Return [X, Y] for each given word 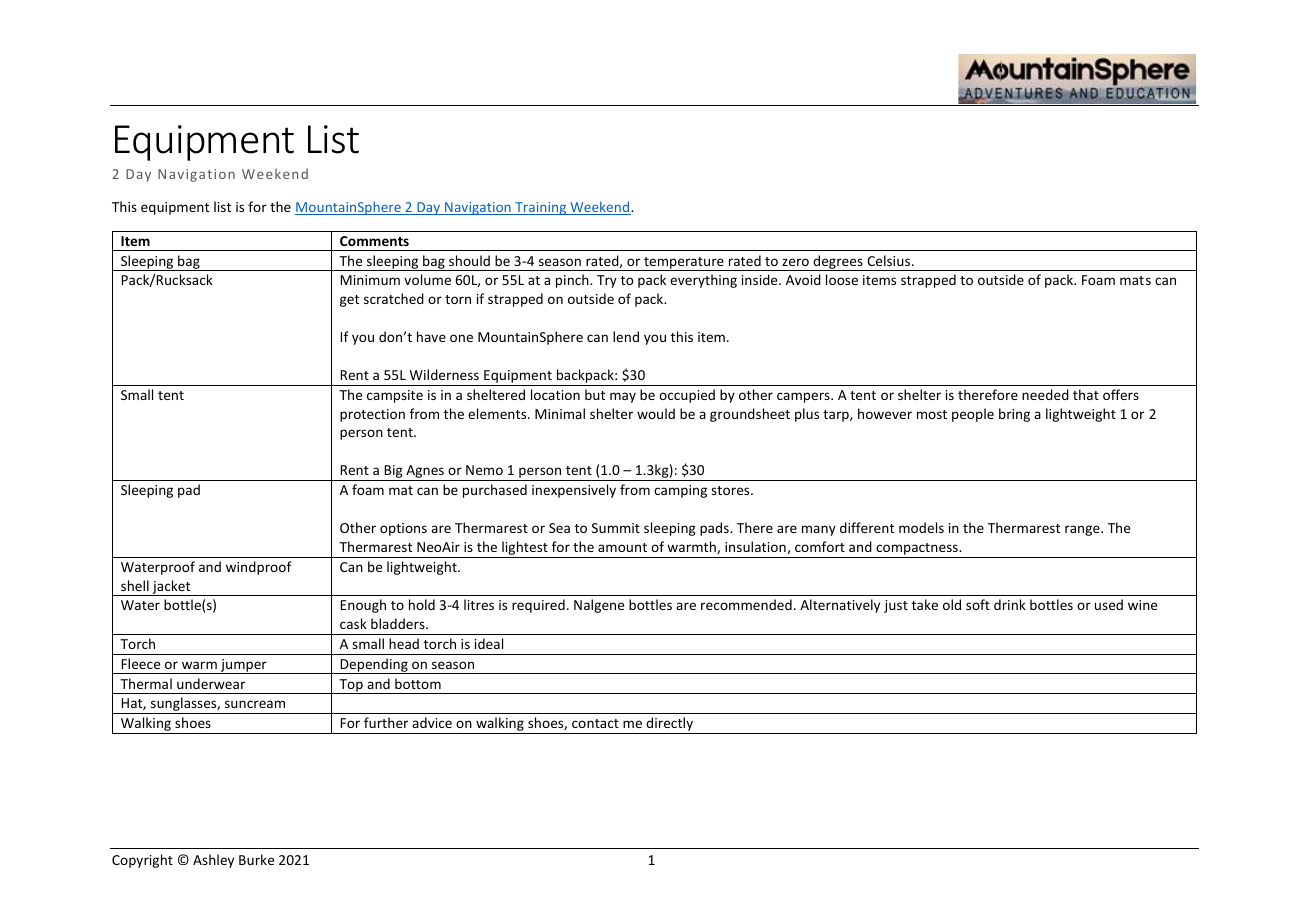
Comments [374, 241]
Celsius [890, 260]
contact [595, 723]
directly [669, 725]
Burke [256, 859]
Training [541, 208]
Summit [616, 528]
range [1083, 530]
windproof [259, 568]
